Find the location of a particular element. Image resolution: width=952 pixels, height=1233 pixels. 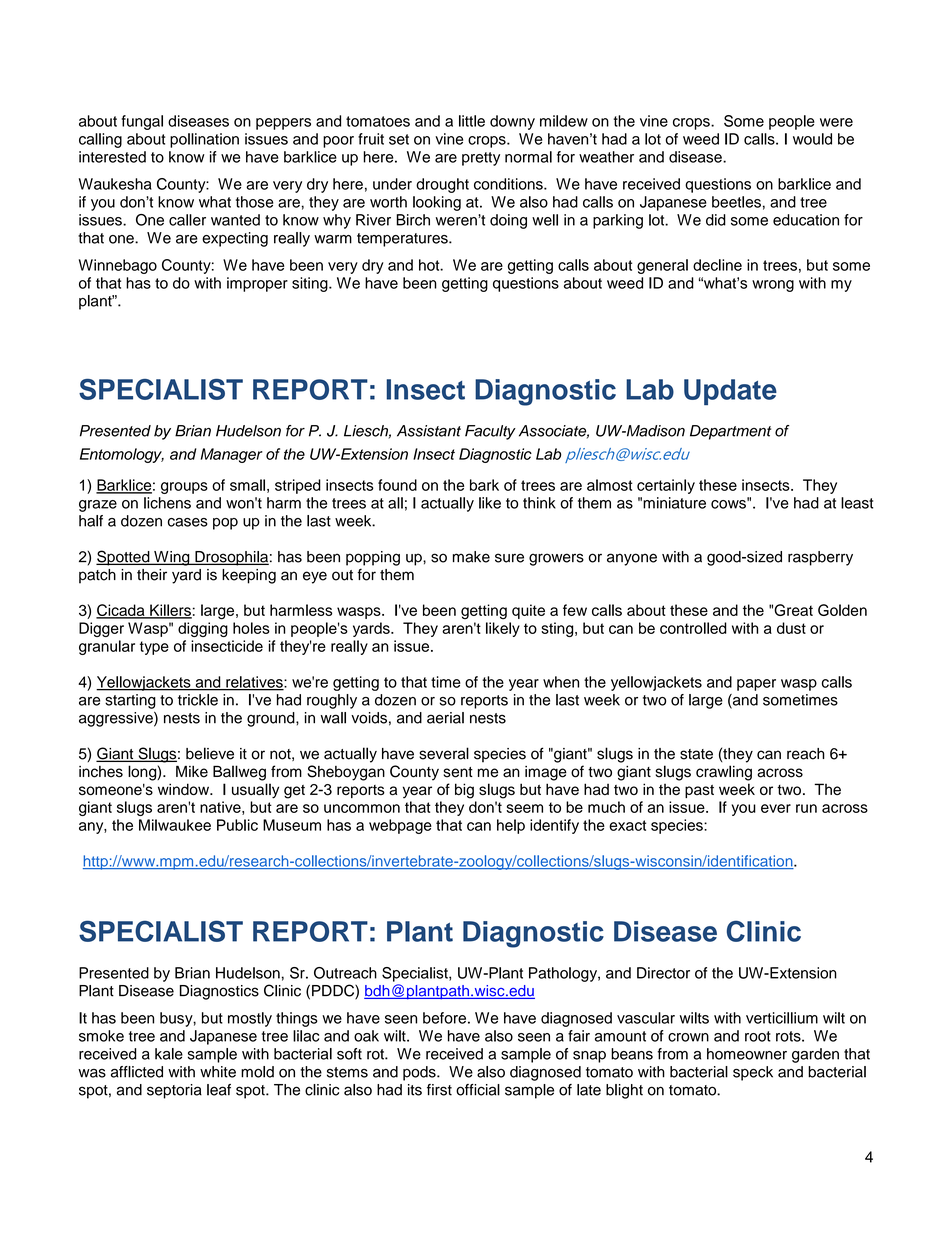

quite is located at coordinates (528, 611).
